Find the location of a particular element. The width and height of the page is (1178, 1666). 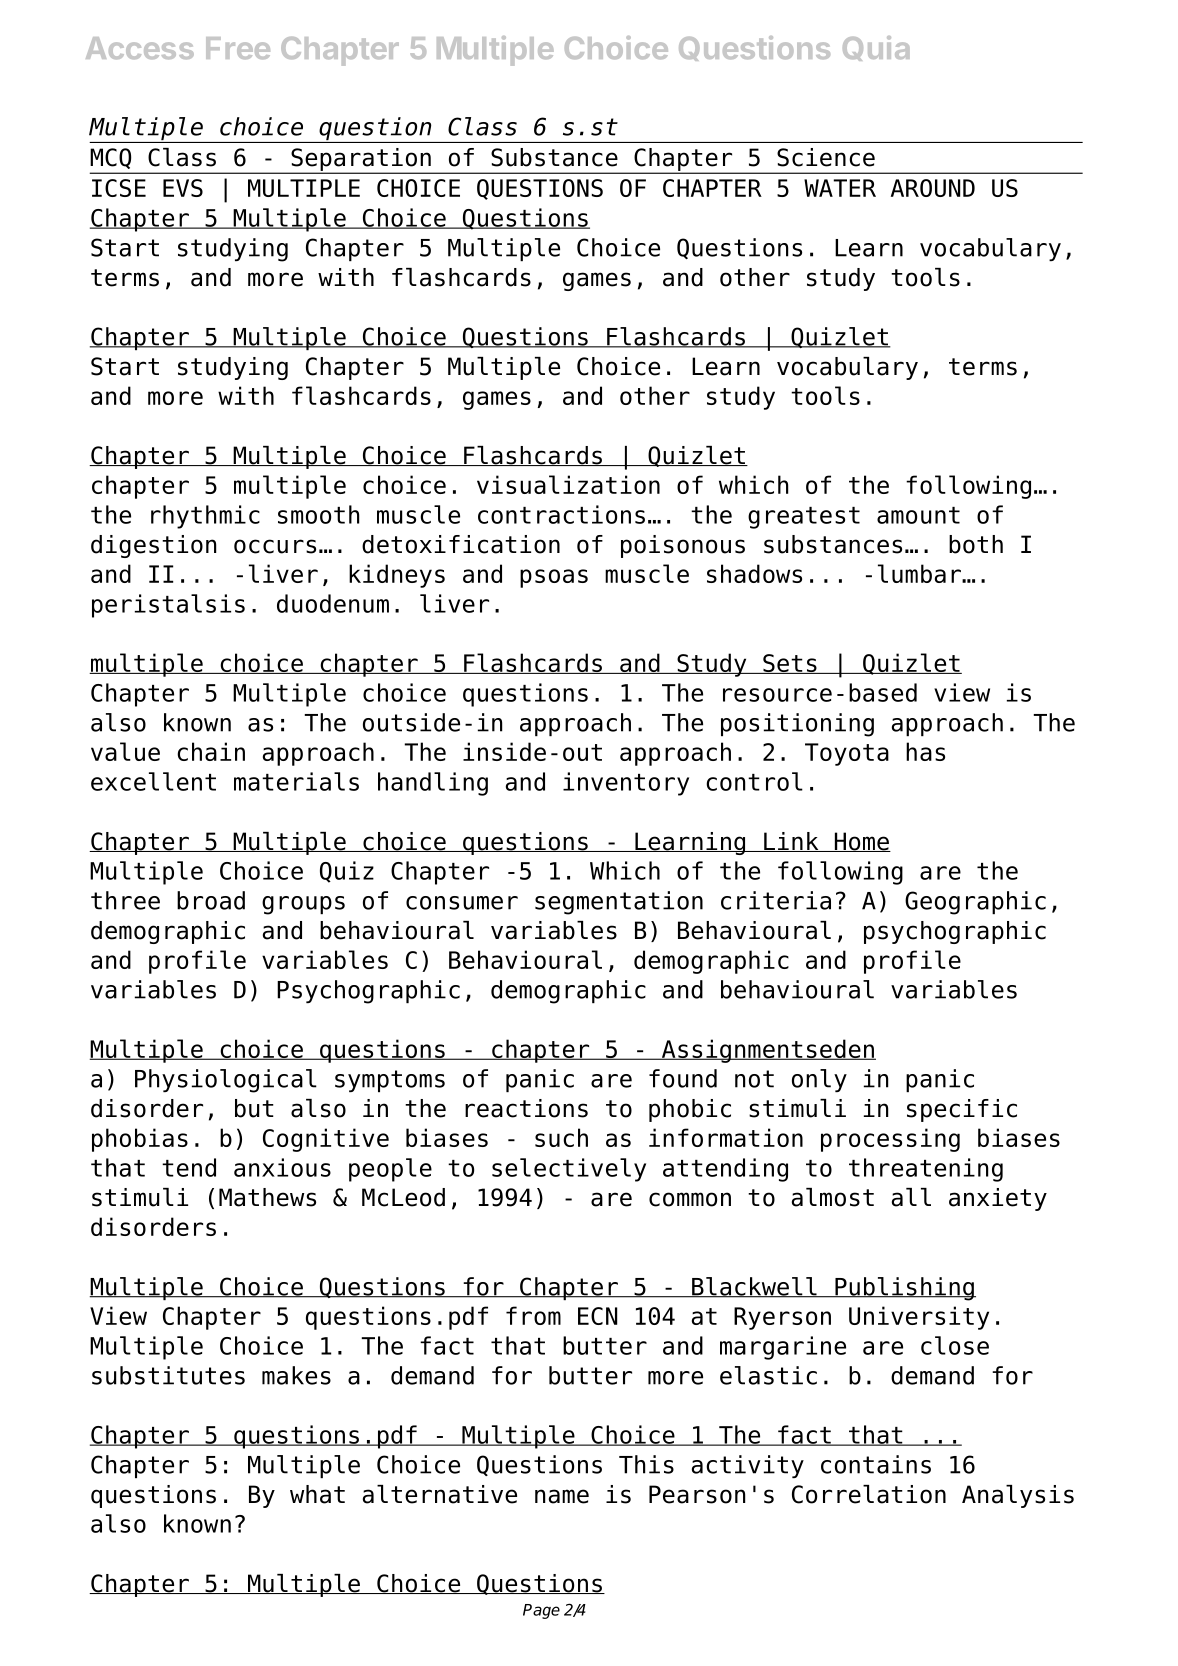

Quia is located at coordinates (876, 48).
